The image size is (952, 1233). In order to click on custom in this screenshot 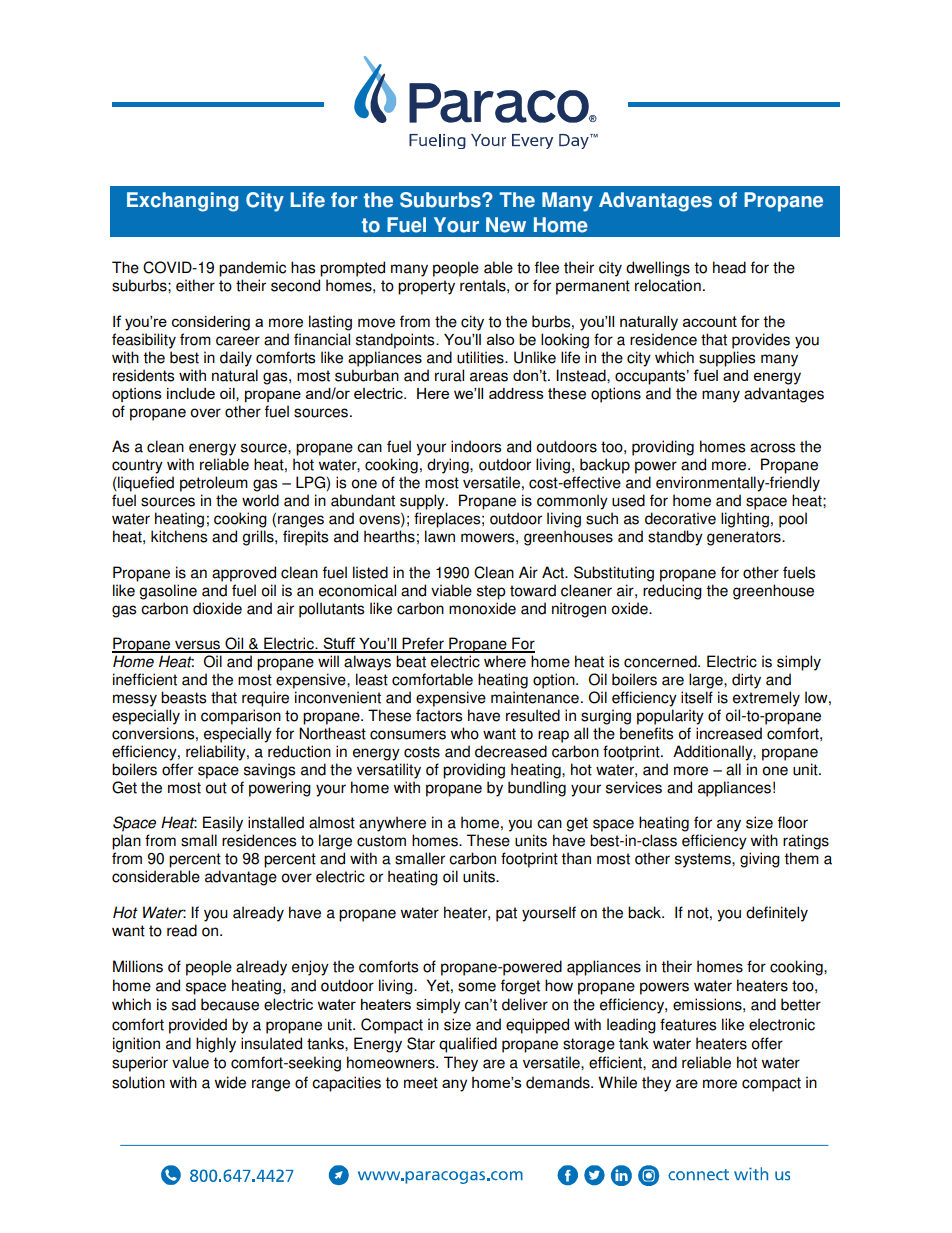, I will do `click(381, 841)`.
